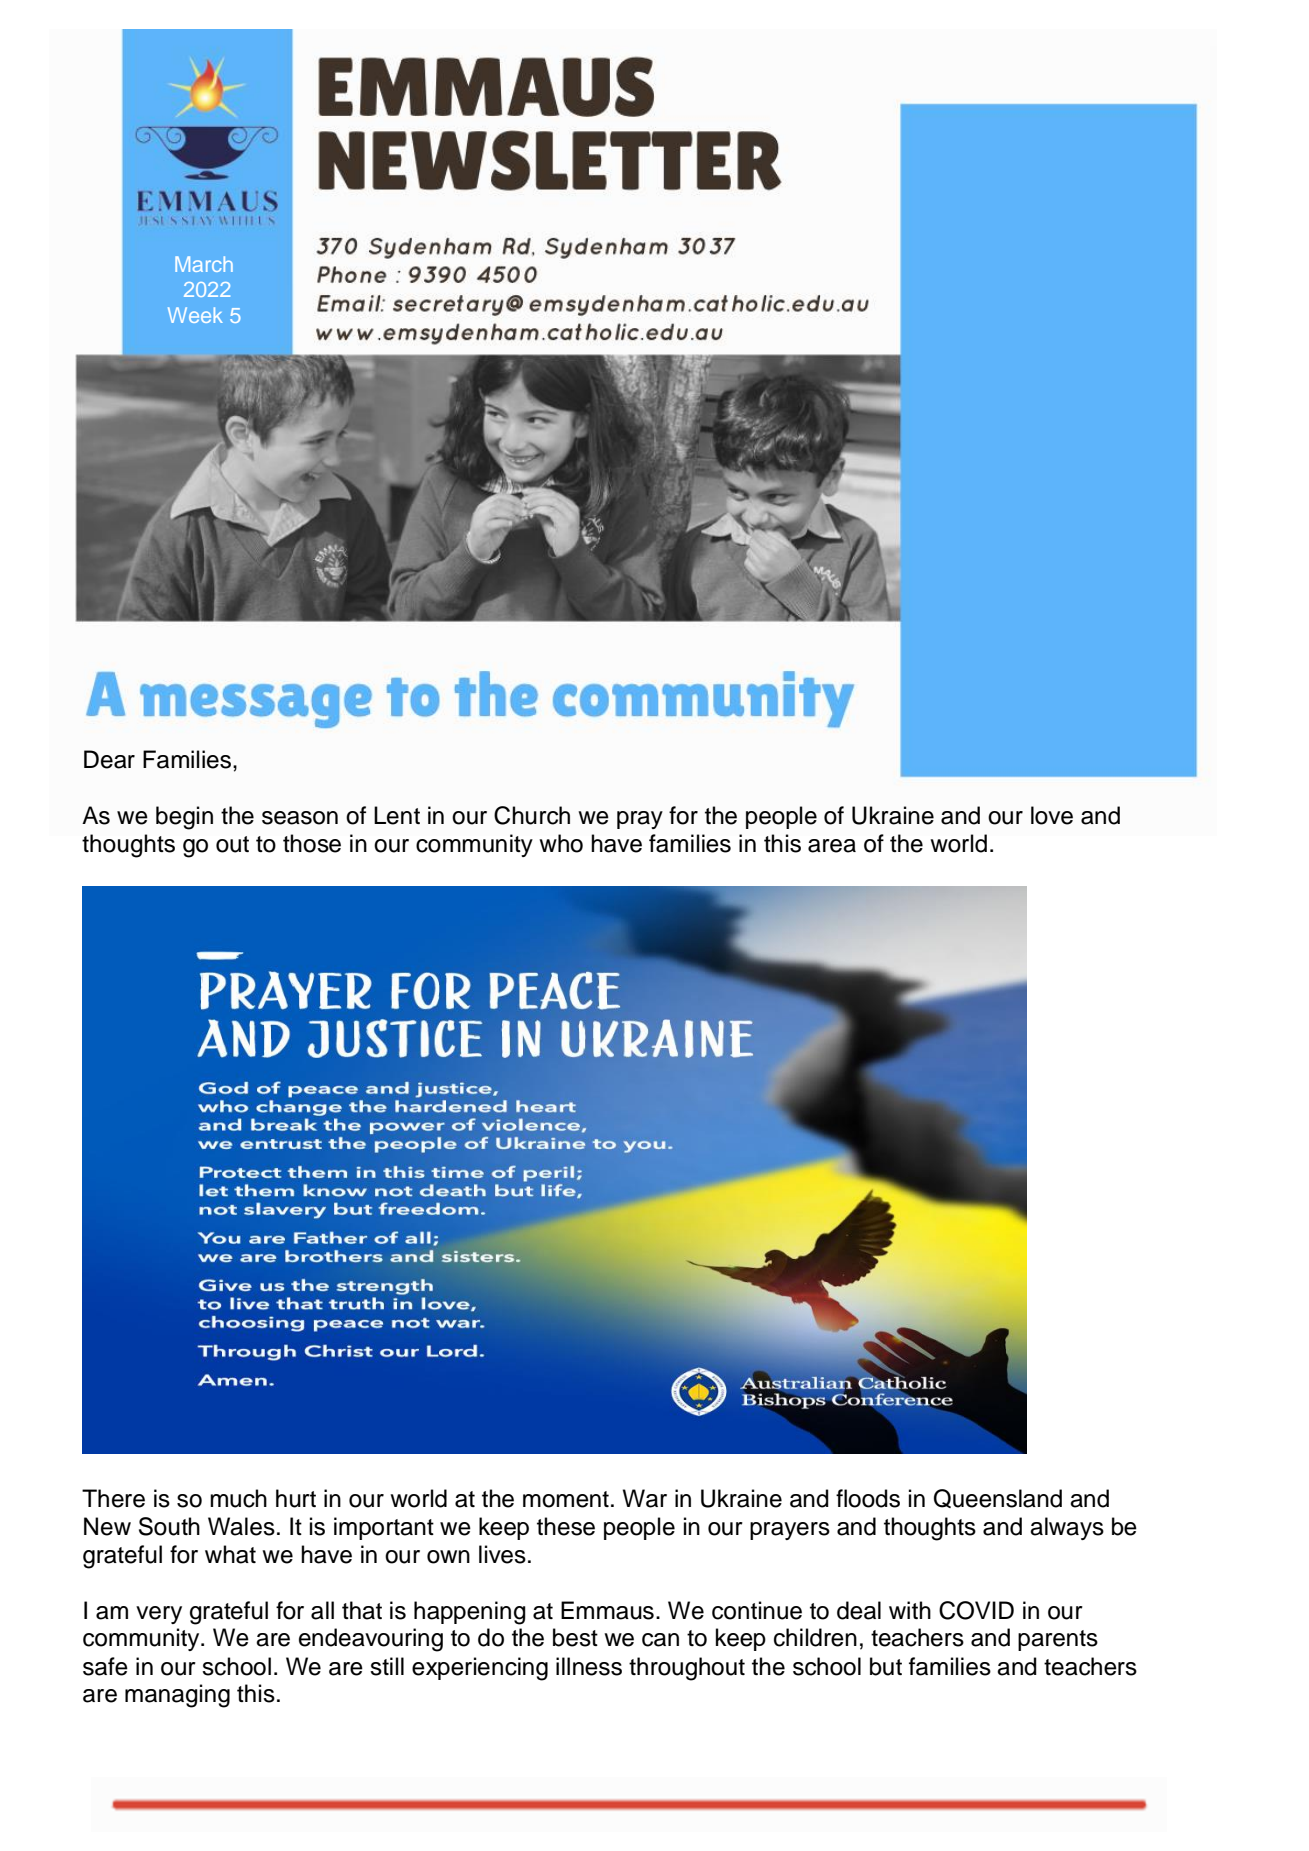  What do you see at coordinates (832, 846) in the screenshot?
I see `area` at bounding box center [832, 846].
